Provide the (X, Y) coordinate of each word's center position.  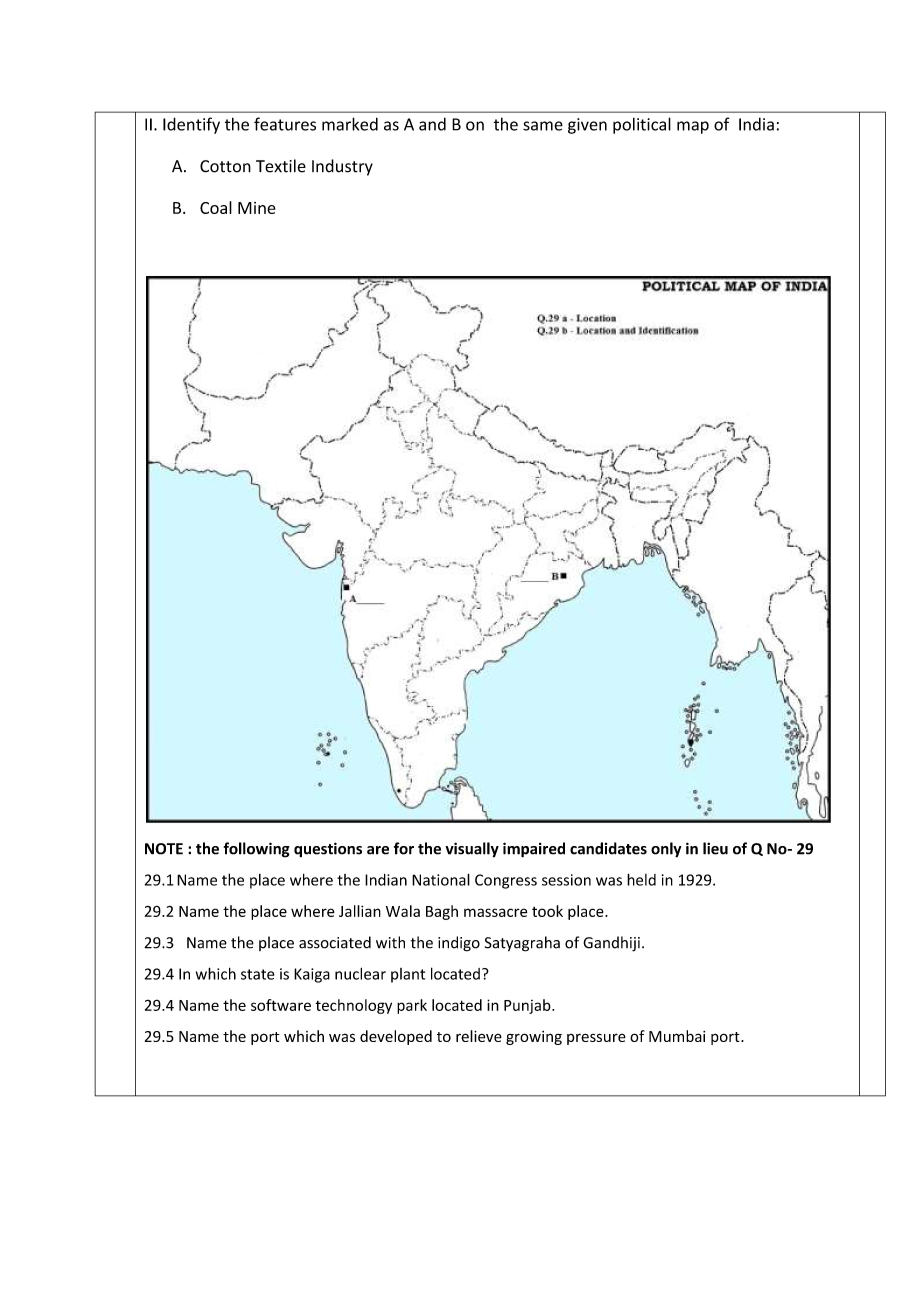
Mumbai (677, 1036)
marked (350, 124)
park (412, 1006)
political (642, 125)
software (281, 1005)
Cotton (225, 166)
